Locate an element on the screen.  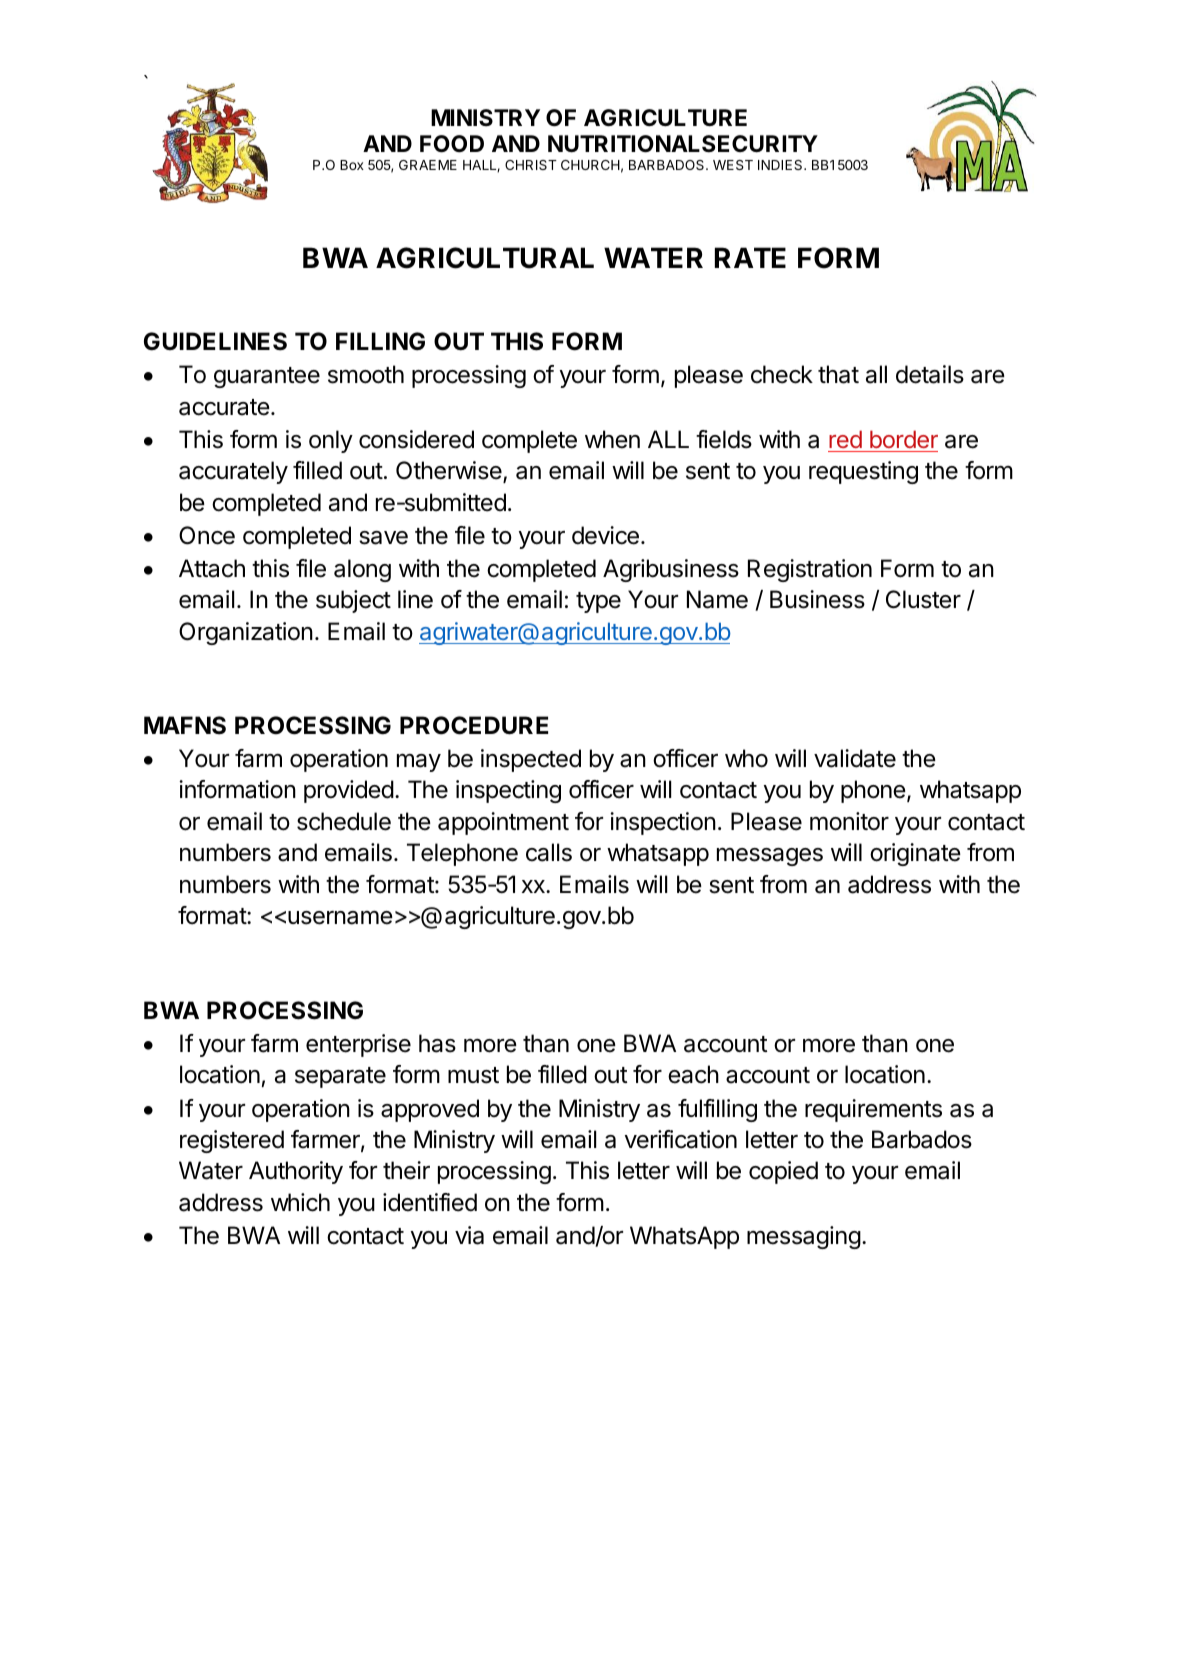
inspected is located at coordinates (531, 760).
